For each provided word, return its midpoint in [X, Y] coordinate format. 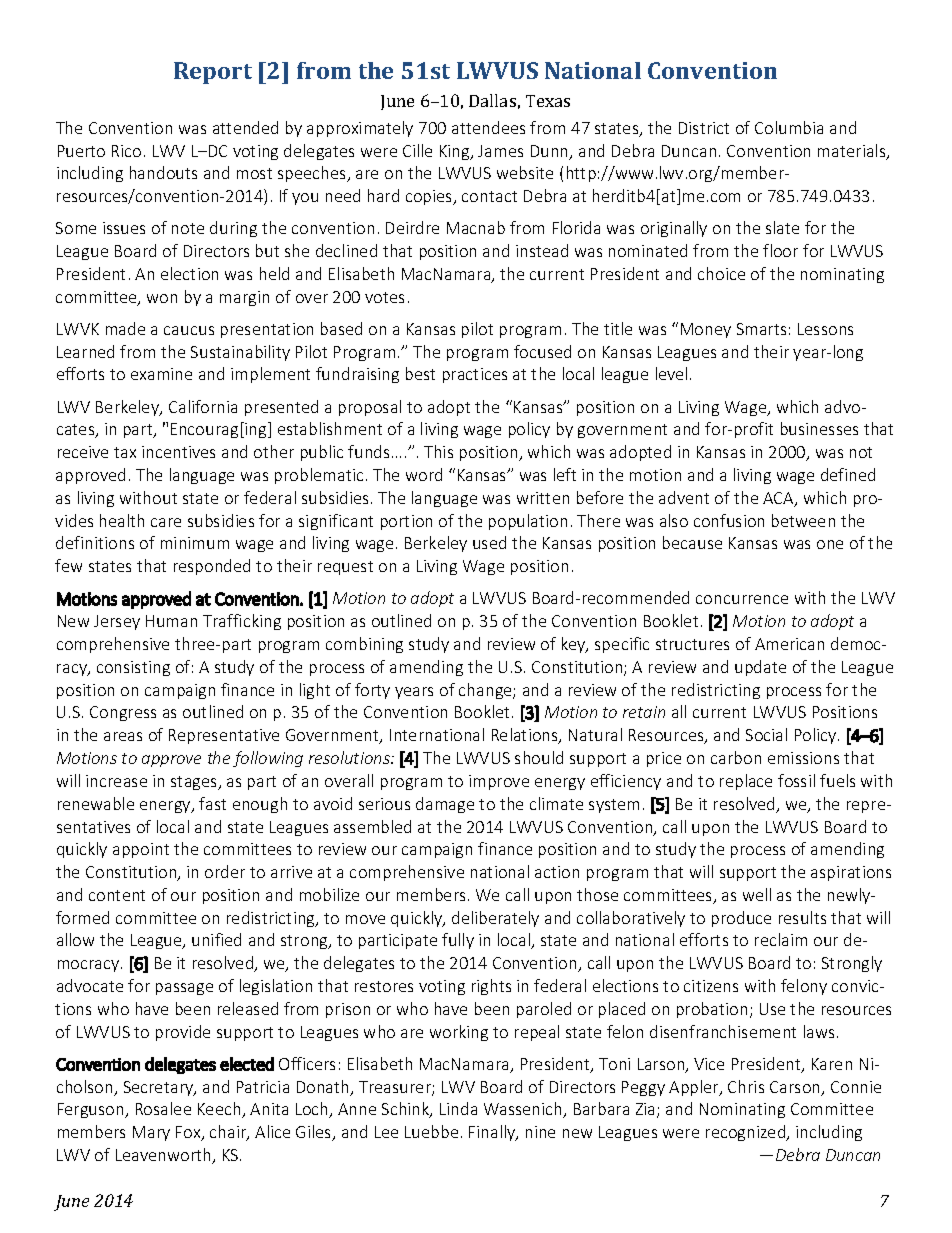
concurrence [742, 599]
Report [213, 73]
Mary [151, 1133]
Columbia [789, 127]
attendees [488, 127]
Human [171, 621]
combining [364, 645]
